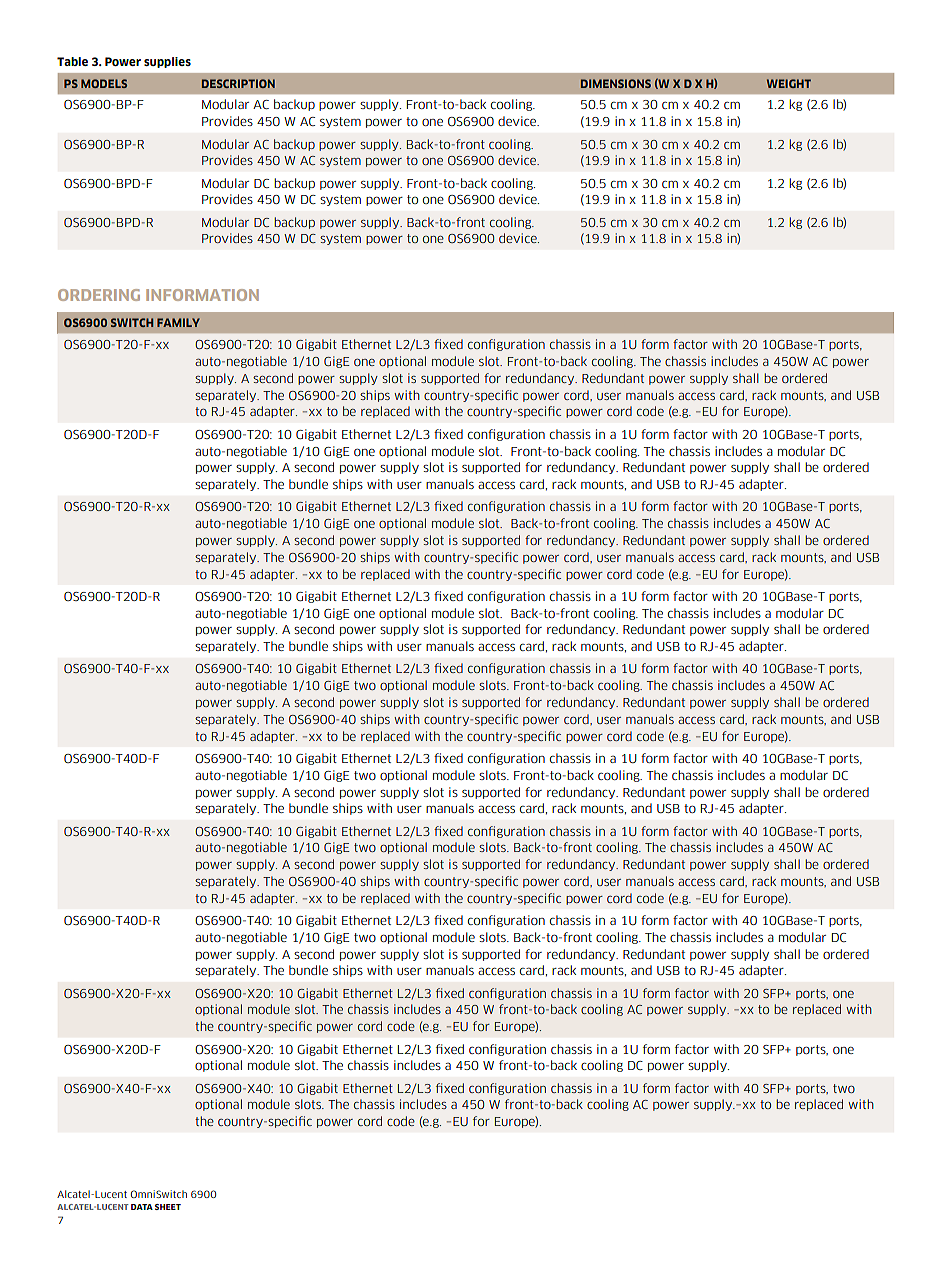 The width and height of the screenshot is (952, 1270). Describe the element at coordinates (178, 322) in the screenshot. I see `FAMILY` at that location.
